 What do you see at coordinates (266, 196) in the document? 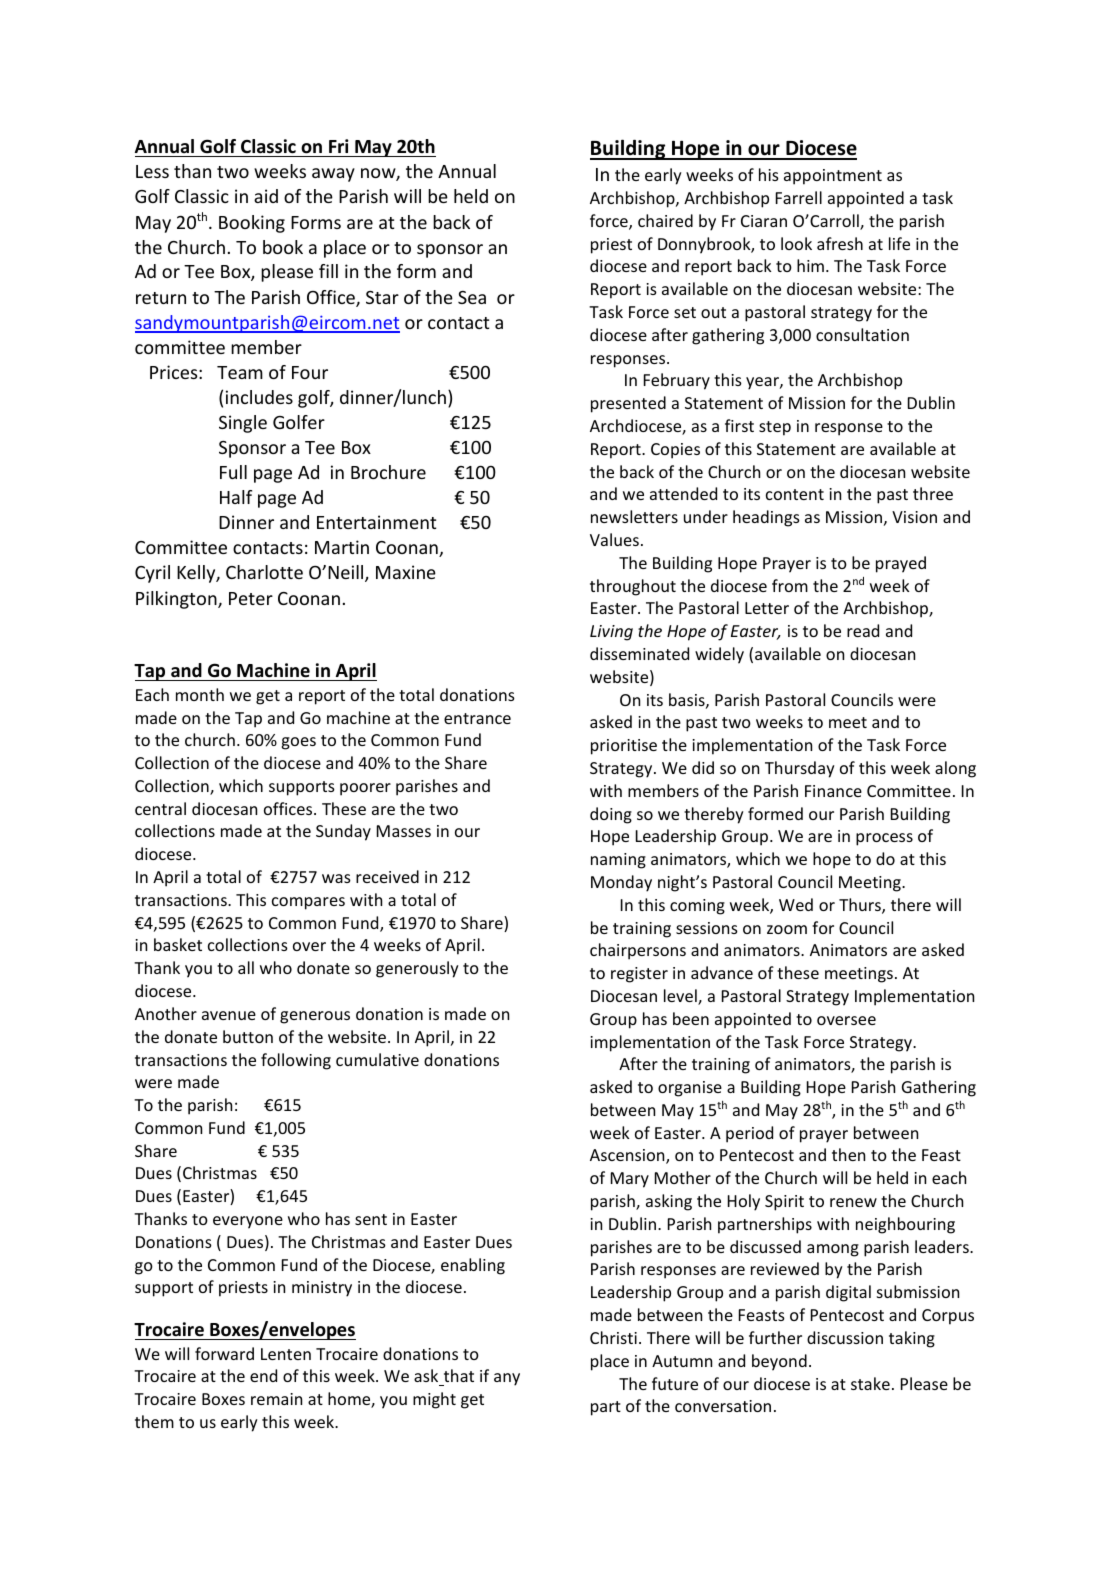
I see `aid` at bounding box center [266, 196].
